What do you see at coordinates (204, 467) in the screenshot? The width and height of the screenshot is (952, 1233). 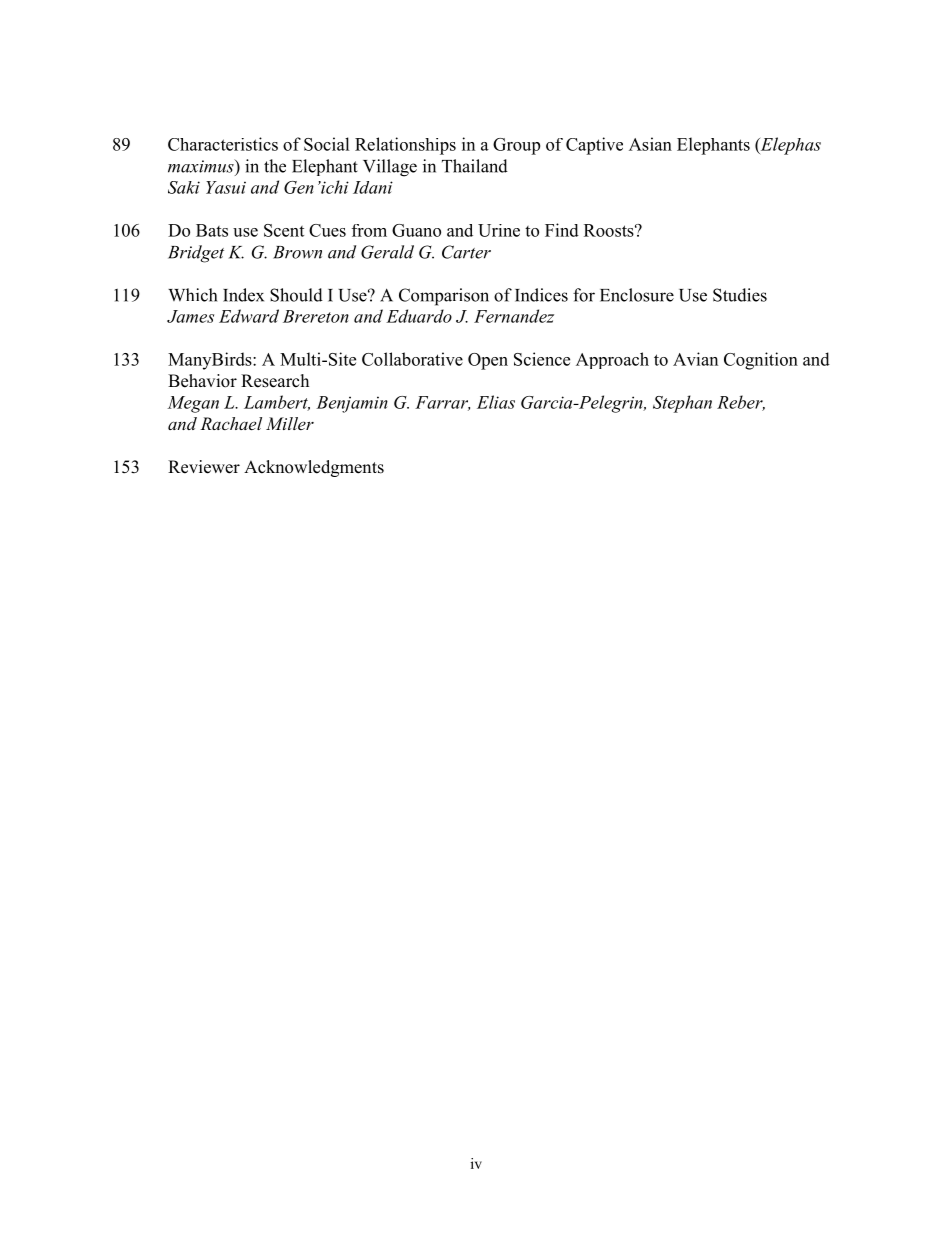 I see `Reviewer` at bounding box center [204, 467].
